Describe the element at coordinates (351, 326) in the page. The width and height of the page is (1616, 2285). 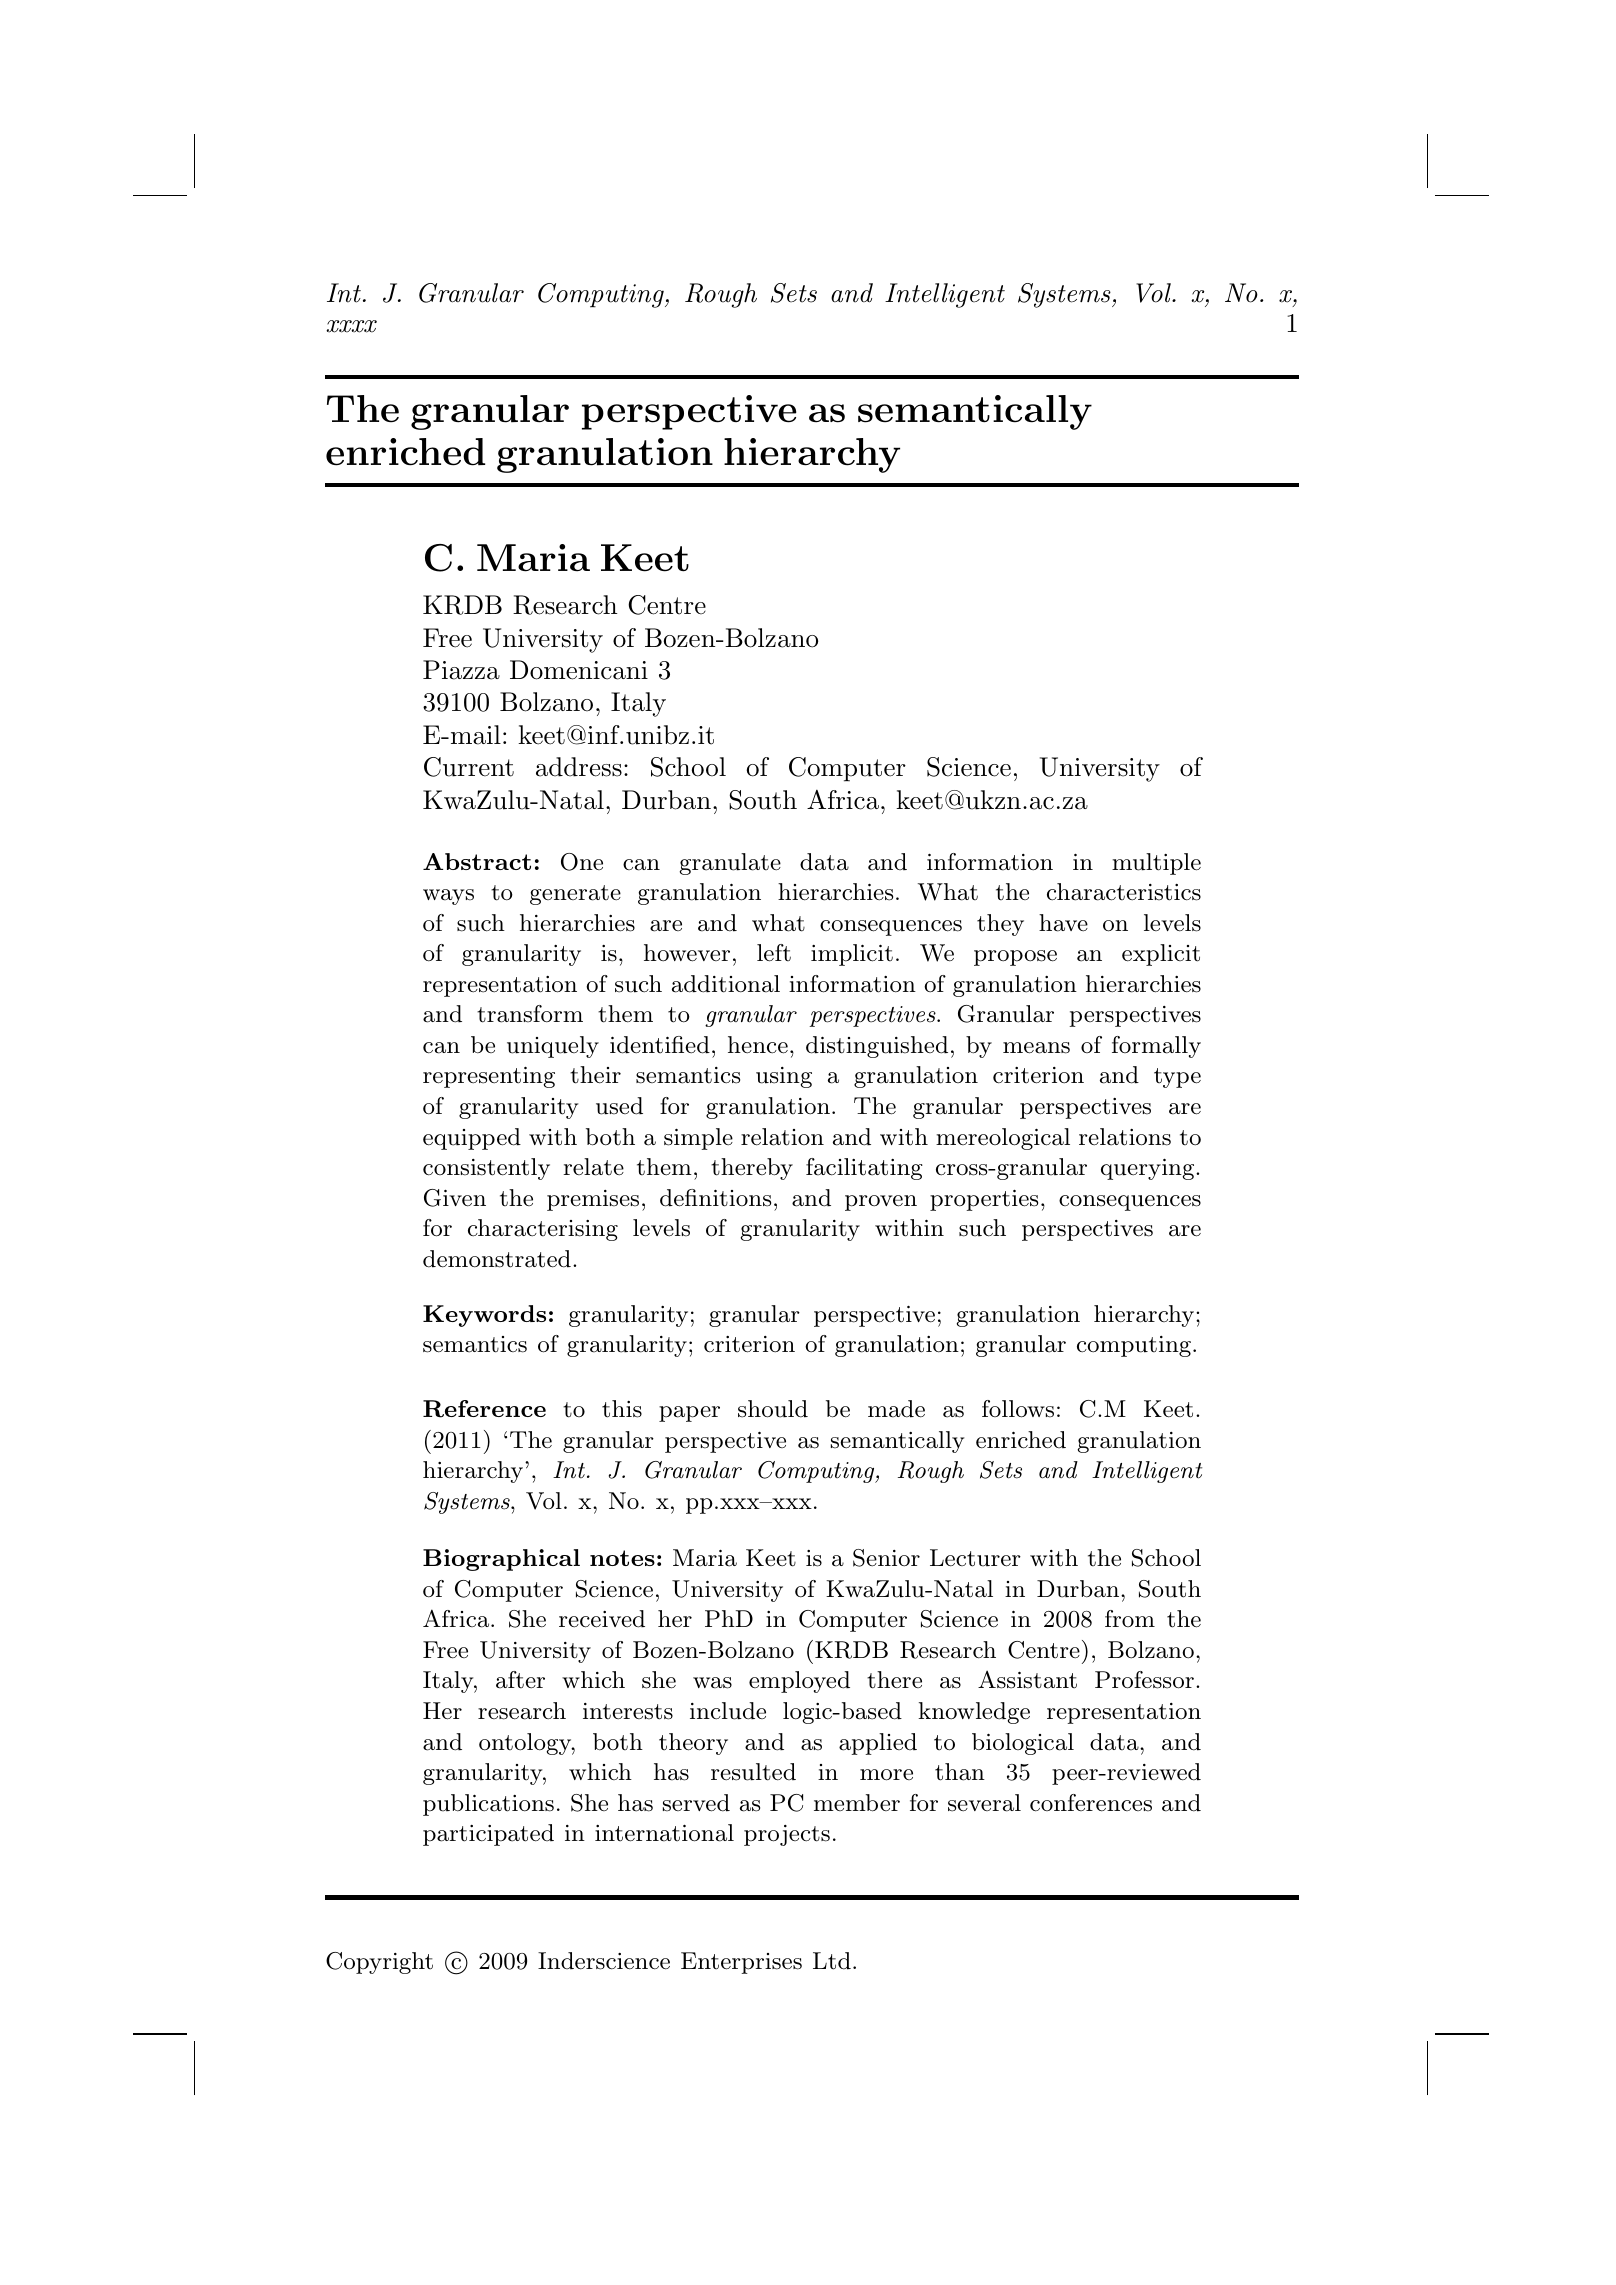
I see `xxxx` at that location.
